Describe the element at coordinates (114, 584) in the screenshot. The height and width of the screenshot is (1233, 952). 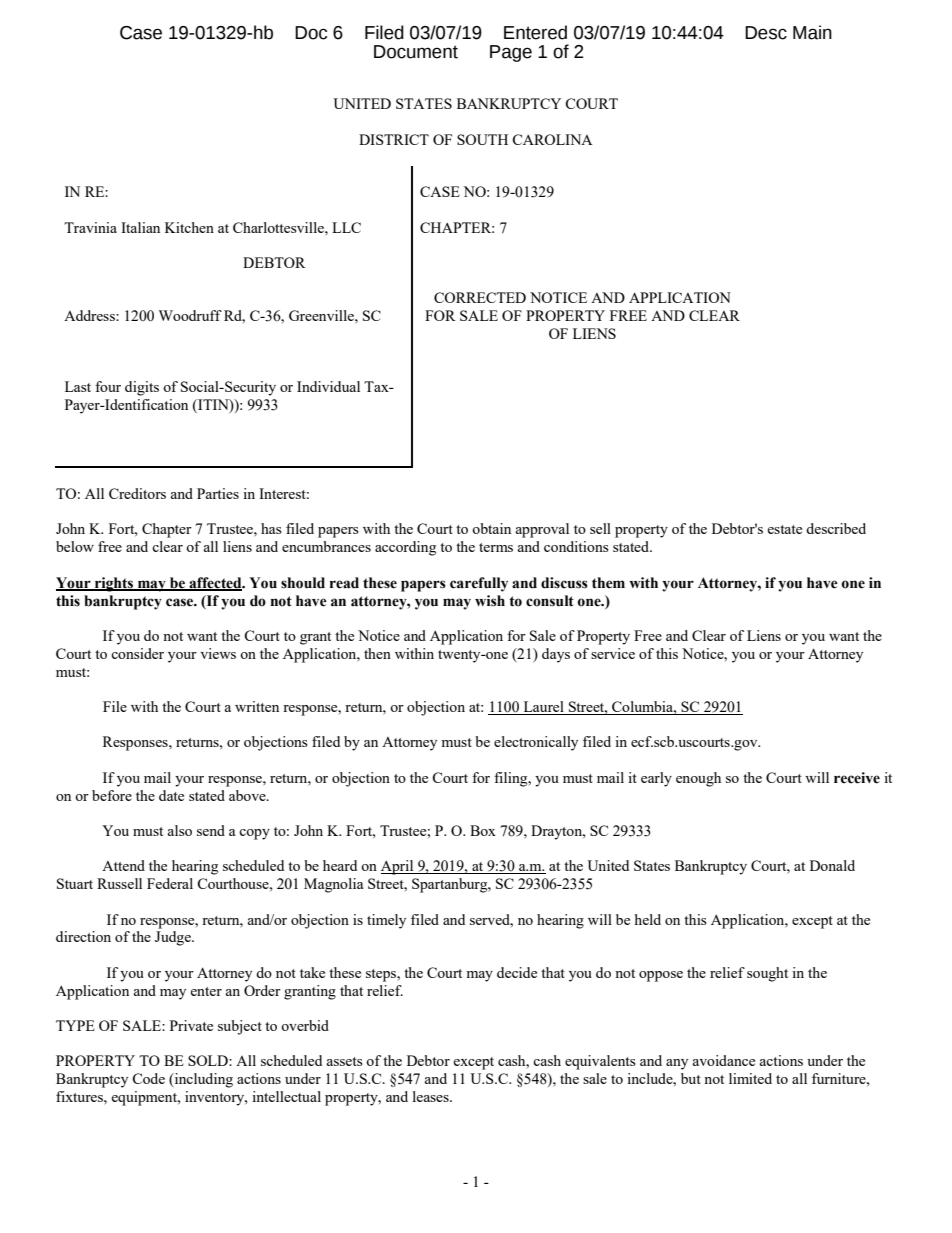
I see `rights` at that location.
